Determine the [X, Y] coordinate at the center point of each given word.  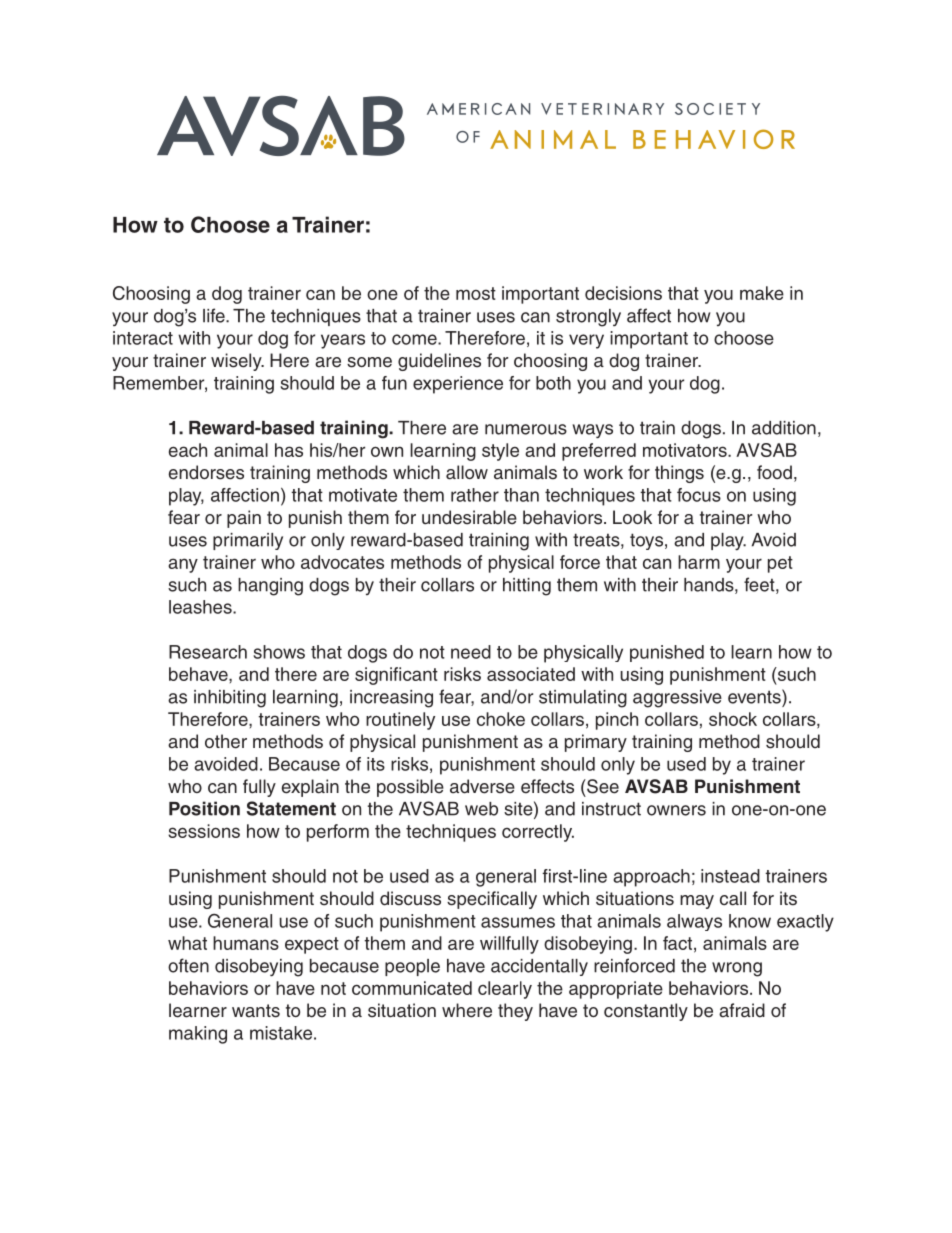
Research [208, 652]
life [215, 315]
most [476, 293]
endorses [206, 472]
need [471, 652]
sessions [204, 831]
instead [730, 876]
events [755, 696]
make [762, 293]
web [481, 809]
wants [256, 1011]
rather [475, 495]
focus [699, 495]
